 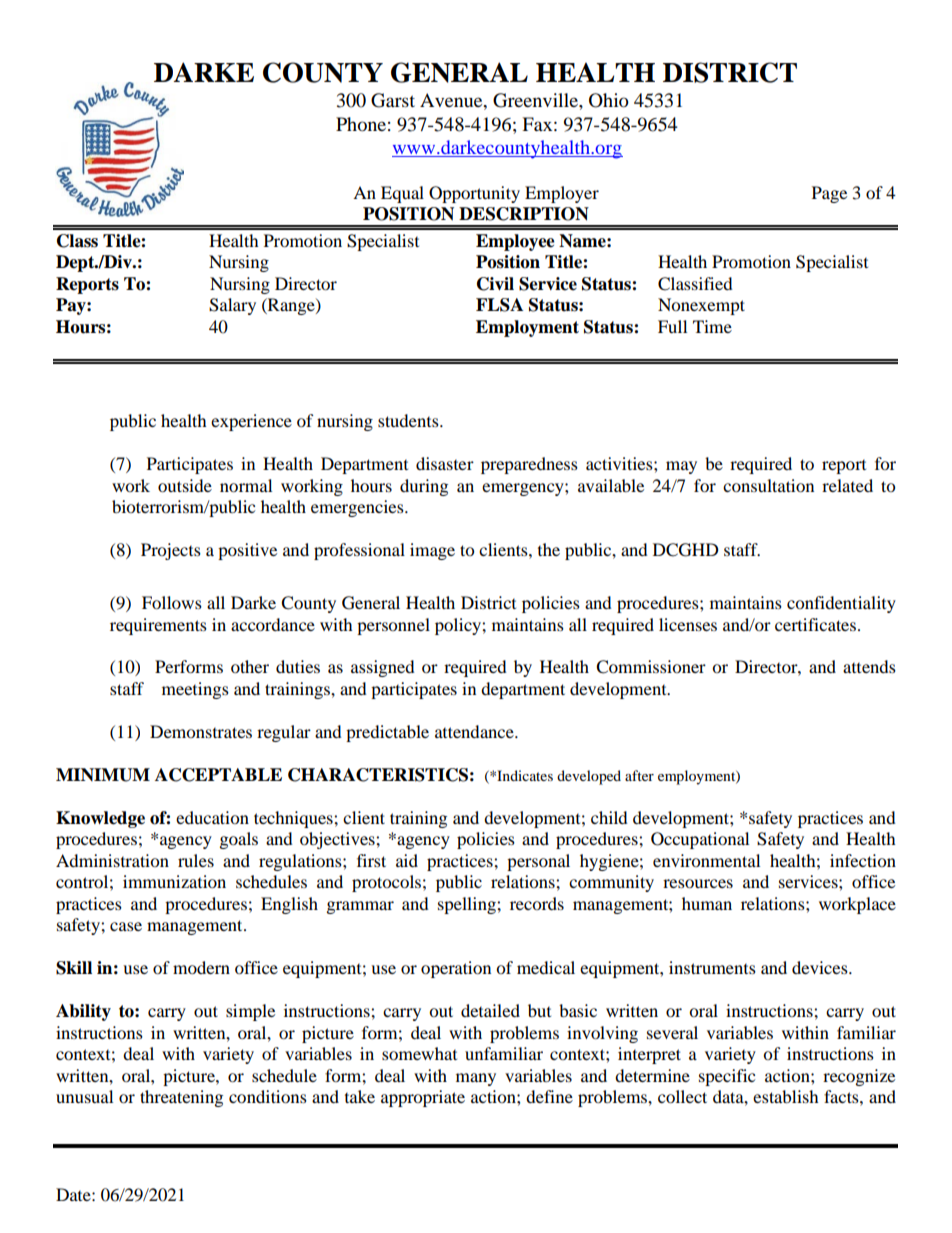 I want to click on Follows, so click(x=172, y=602).
